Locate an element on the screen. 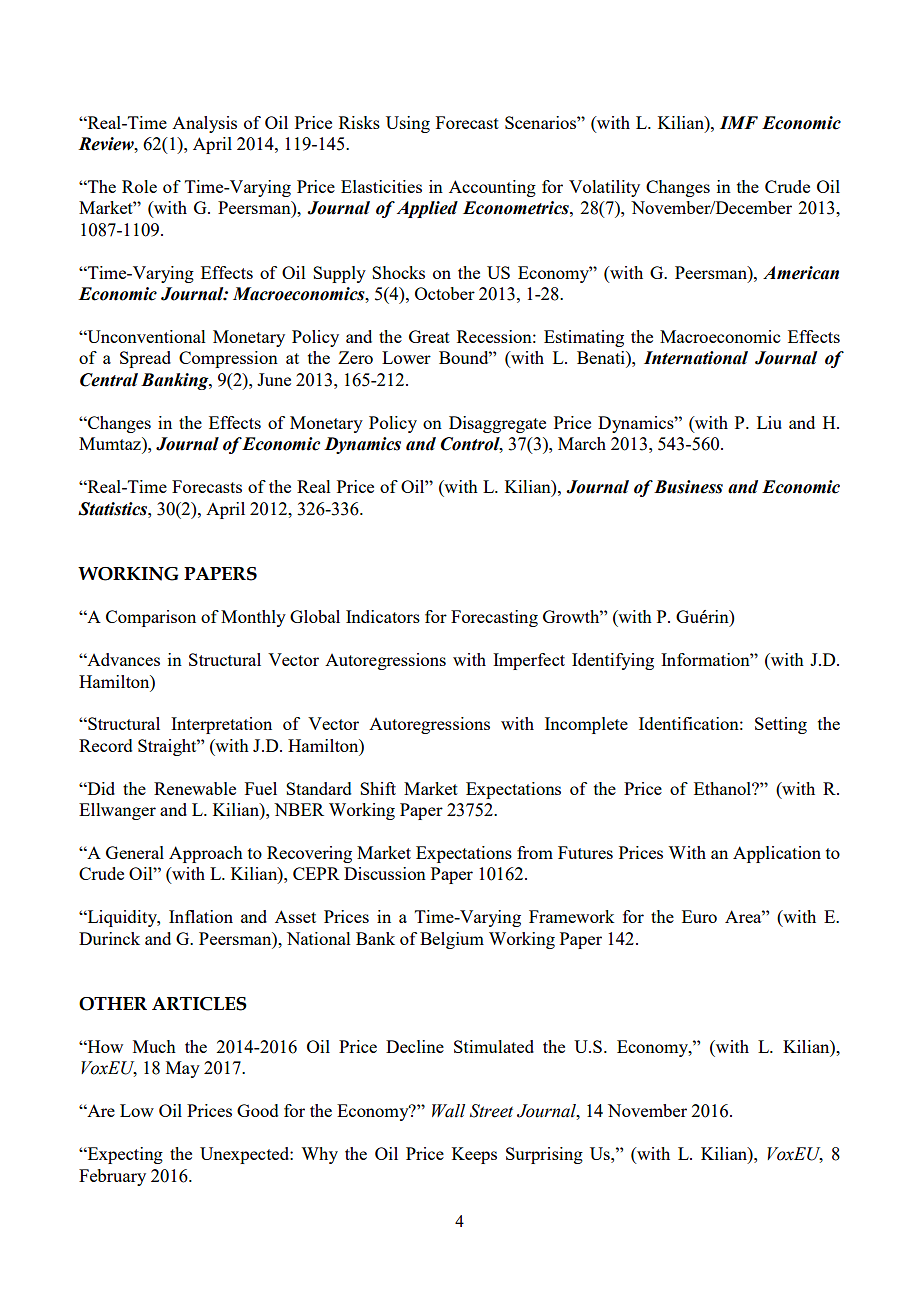 The image size is (924, 1308). Identifying is located at coordinates (613, 661).
